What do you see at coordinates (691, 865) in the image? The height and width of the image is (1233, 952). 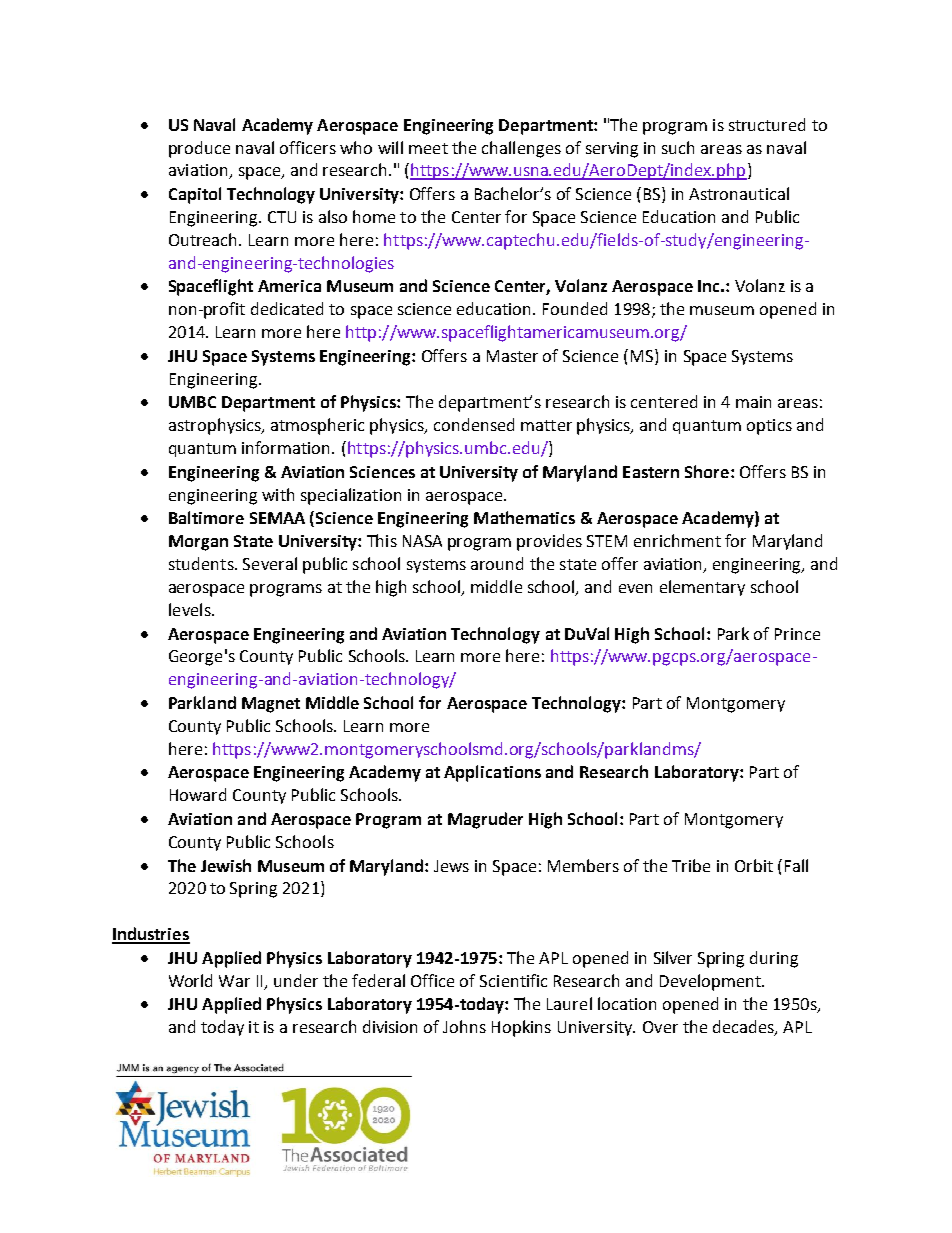 I see `Tribe` at bounding box center [691, 865].
